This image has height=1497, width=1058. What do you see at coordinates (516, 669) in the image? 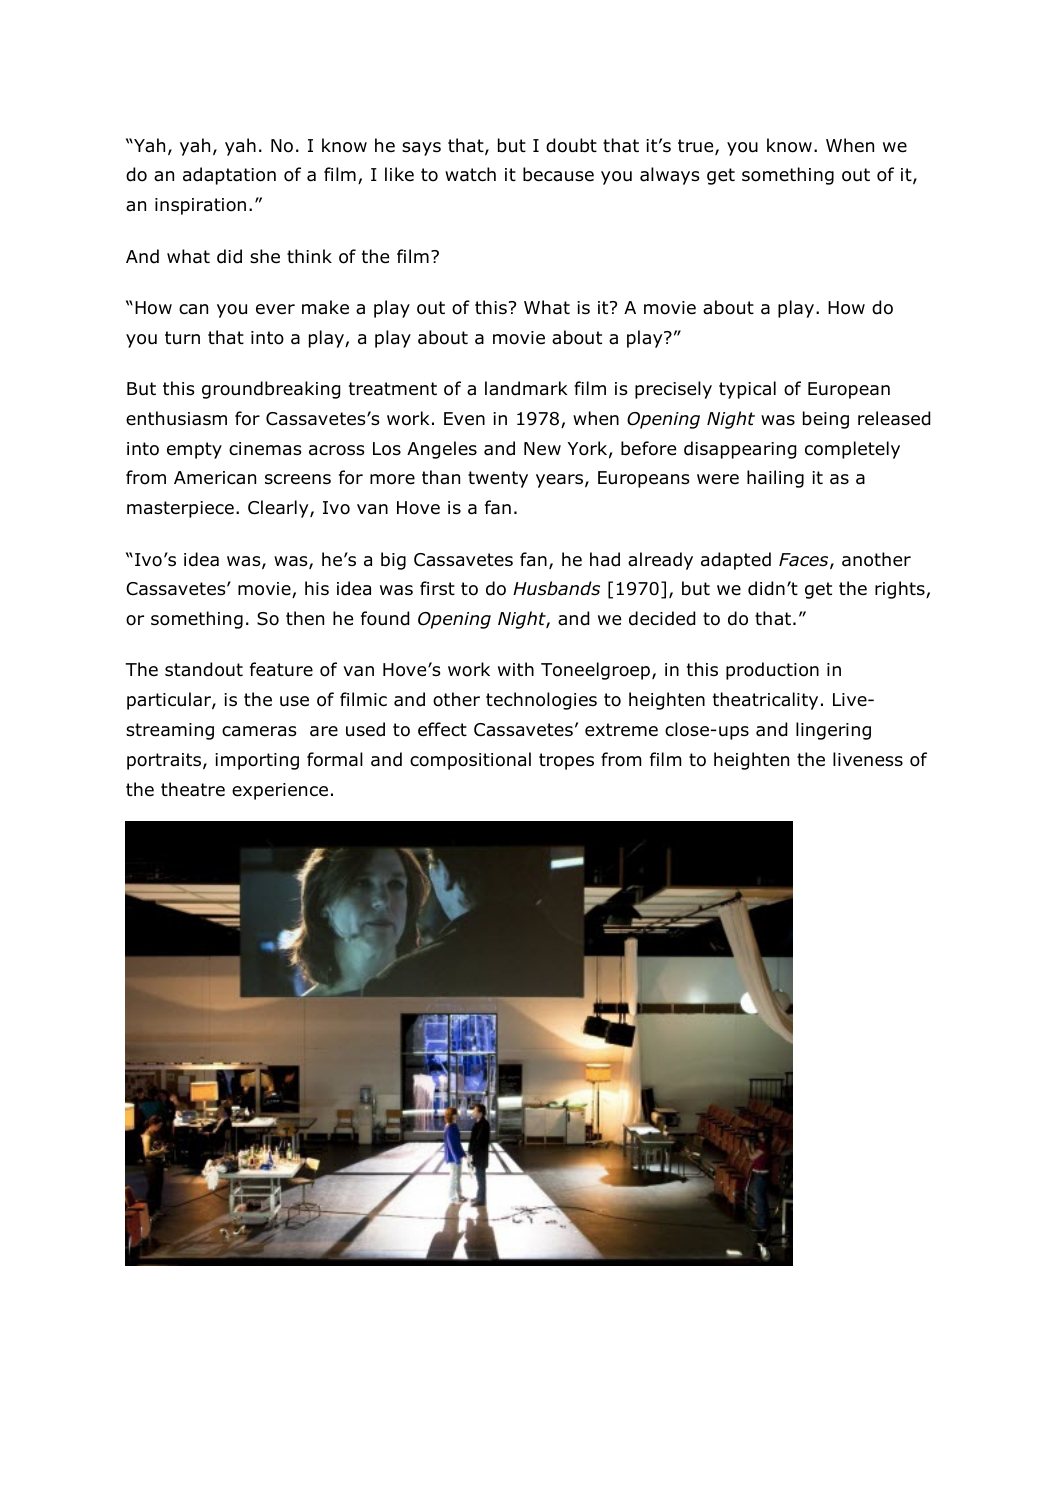
I see `with` at bounding box center [516, 669].
